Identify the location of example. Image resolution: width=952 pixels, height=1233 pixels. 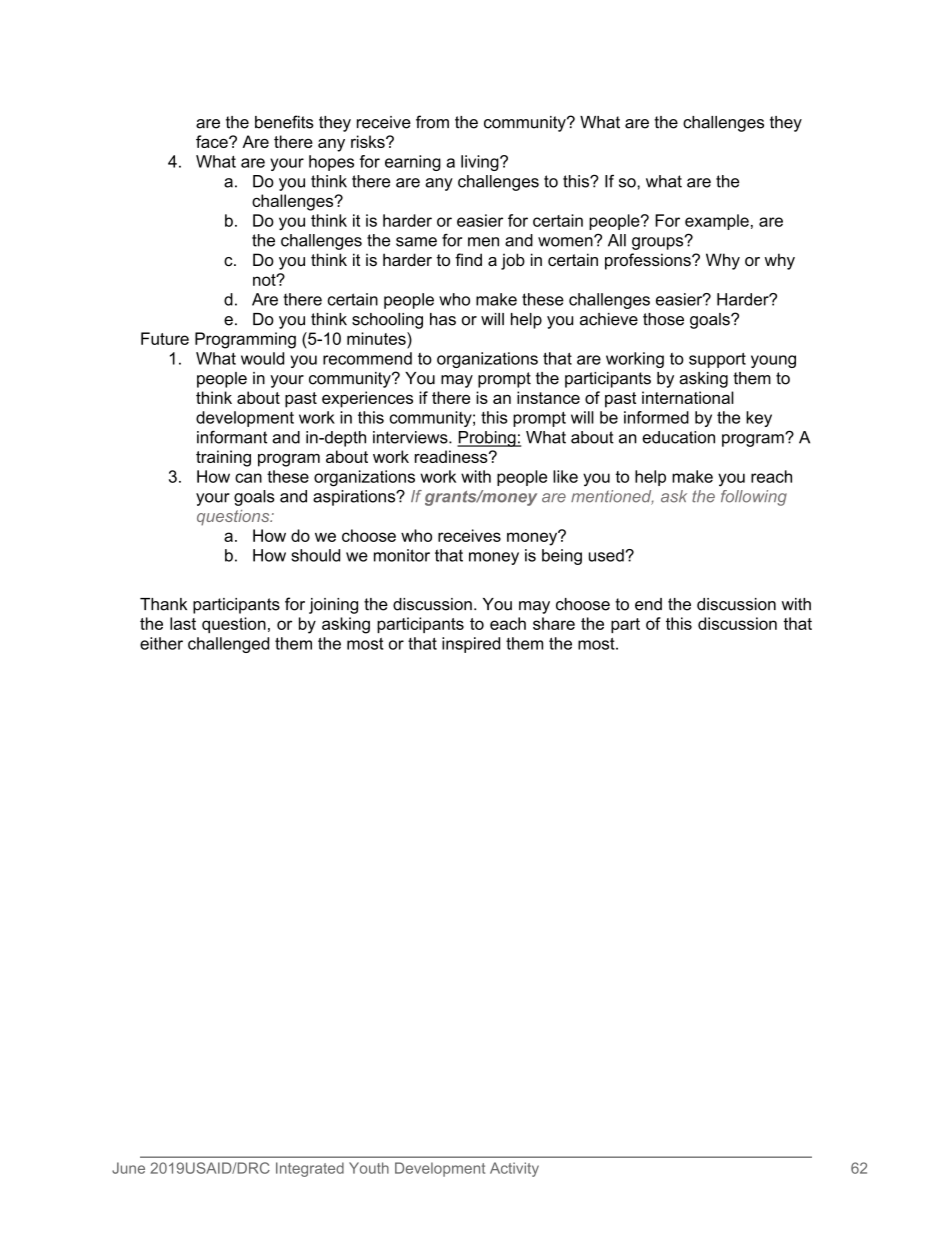
(717, 222).
